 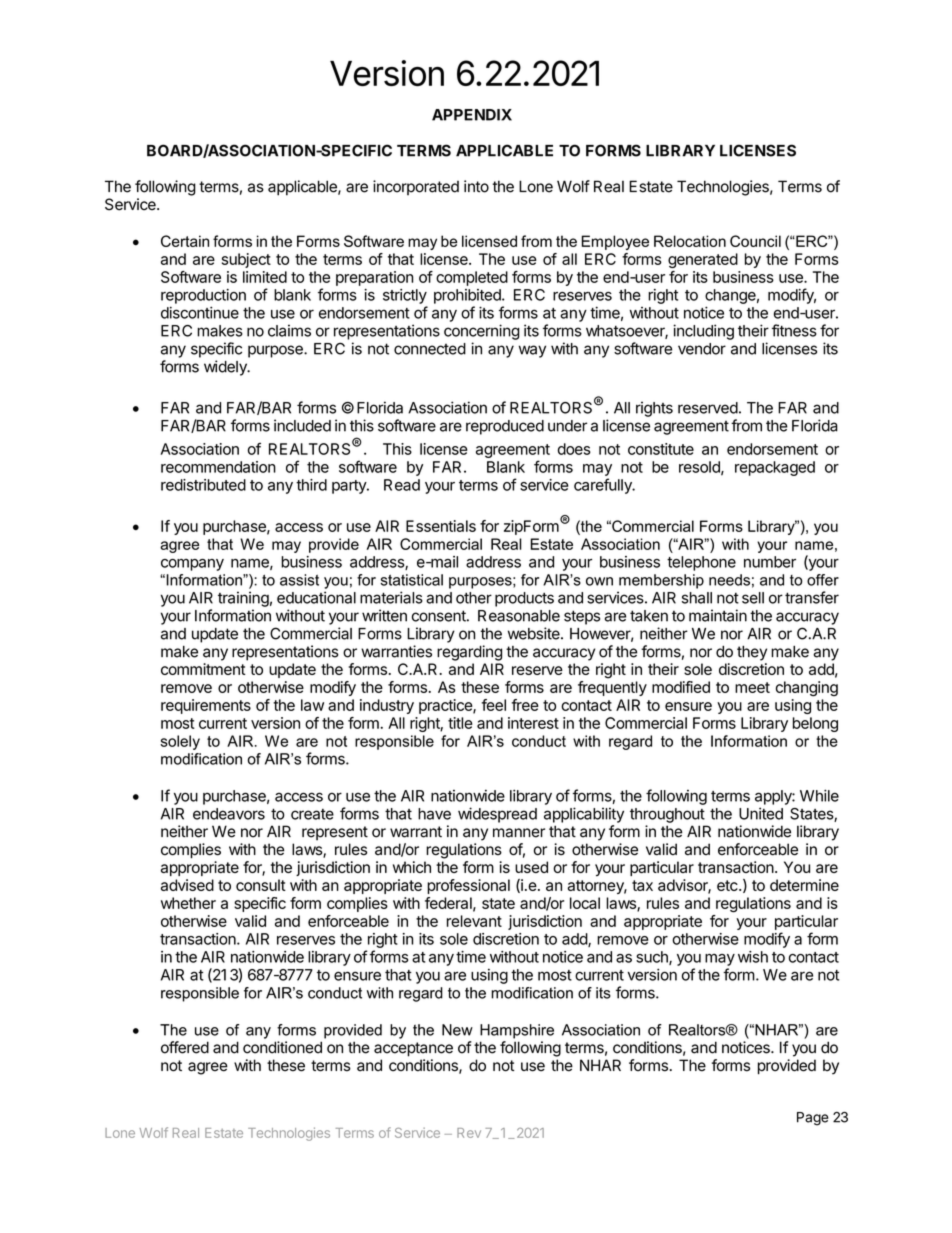 I want to click on used, so click(x=531, y=867).
